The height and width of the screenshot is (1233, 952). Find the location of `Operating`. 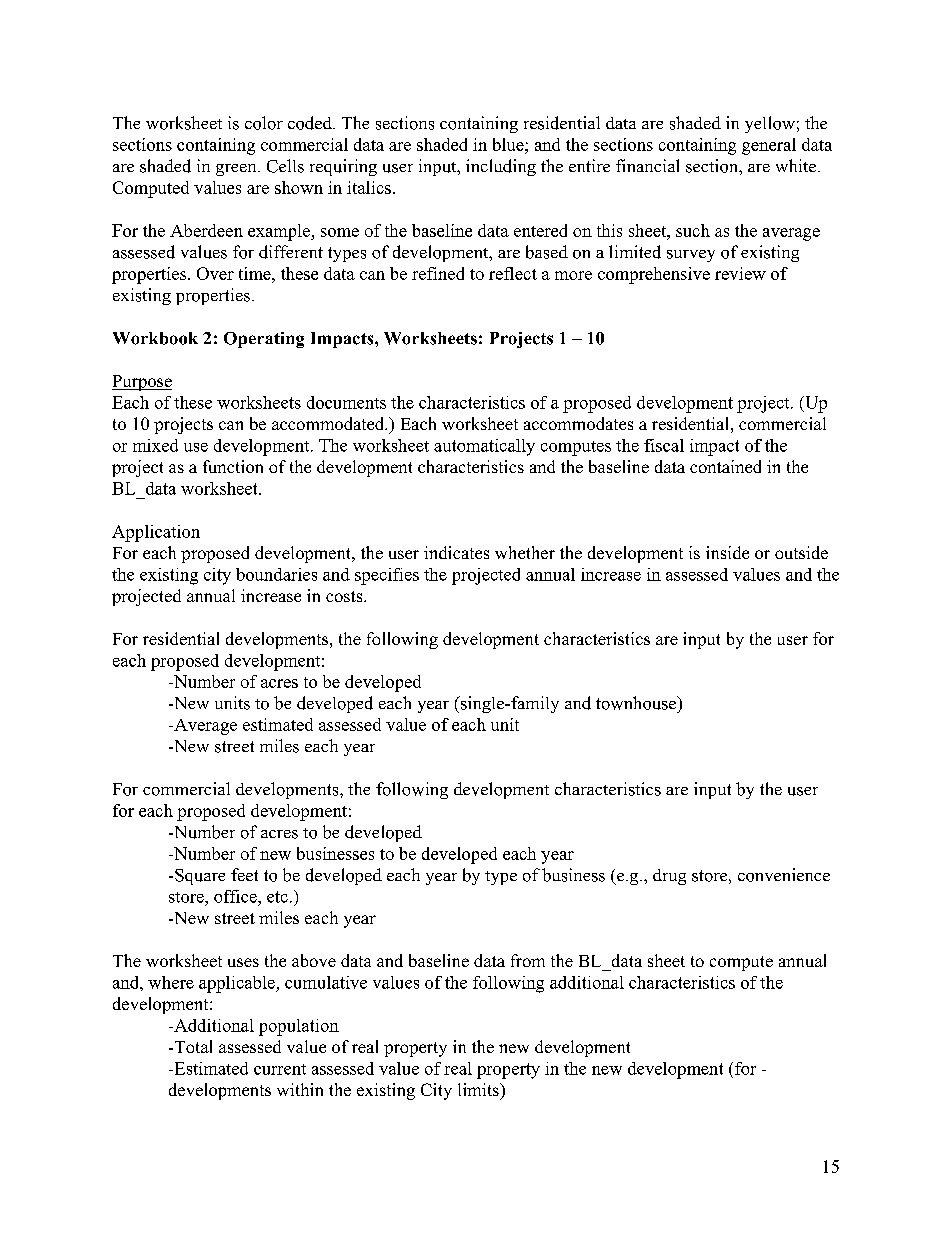

Operating is located at coordinates (264, 340).
